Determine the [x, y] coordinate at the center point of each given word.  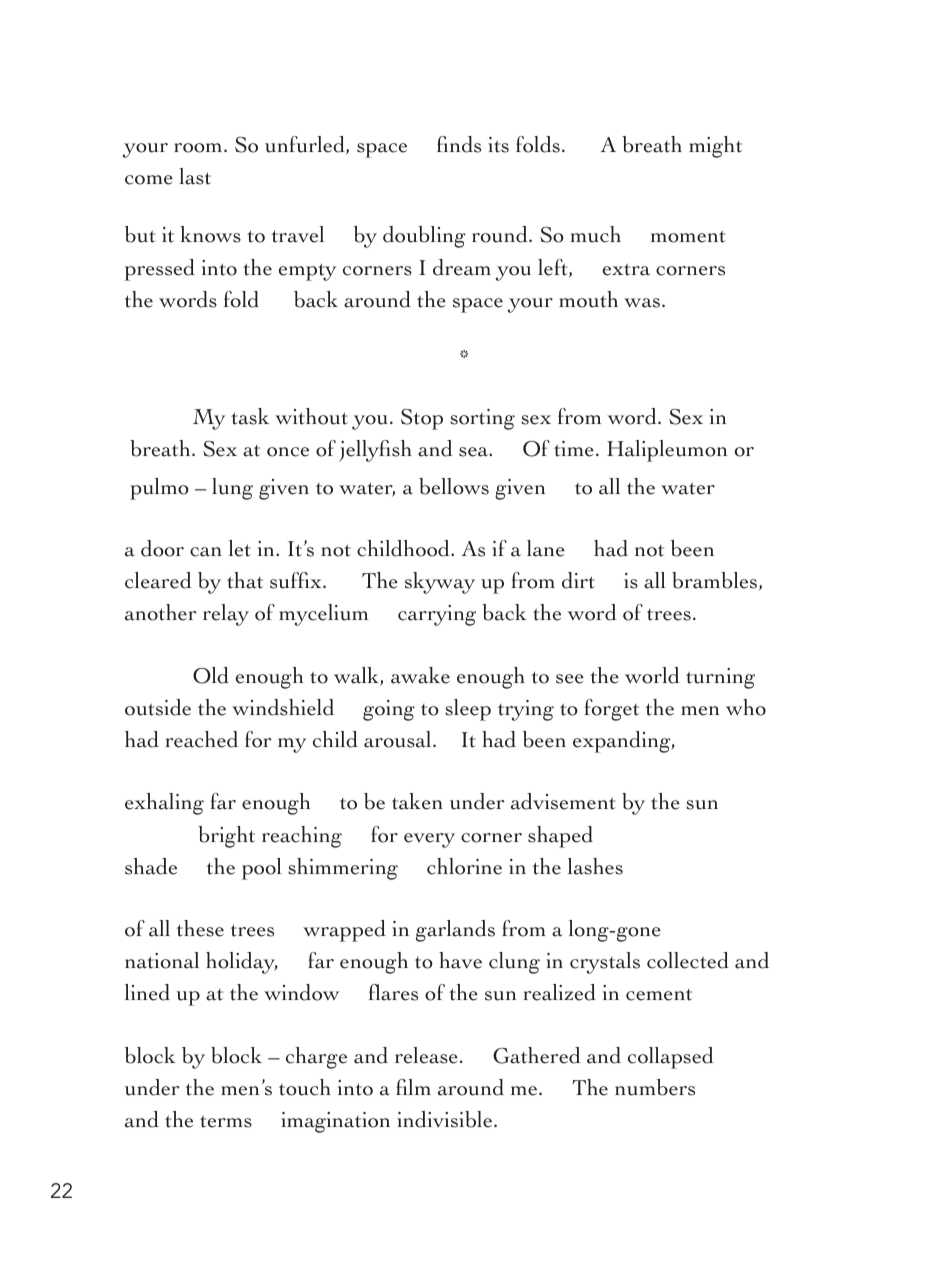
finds [459, 144]
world [652, 675]
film [413, 1087]
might [715, 147]
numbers [655, 1087]
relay [226, 615]
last [195, 176]
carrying [437, 615]
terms [226, 1121]
